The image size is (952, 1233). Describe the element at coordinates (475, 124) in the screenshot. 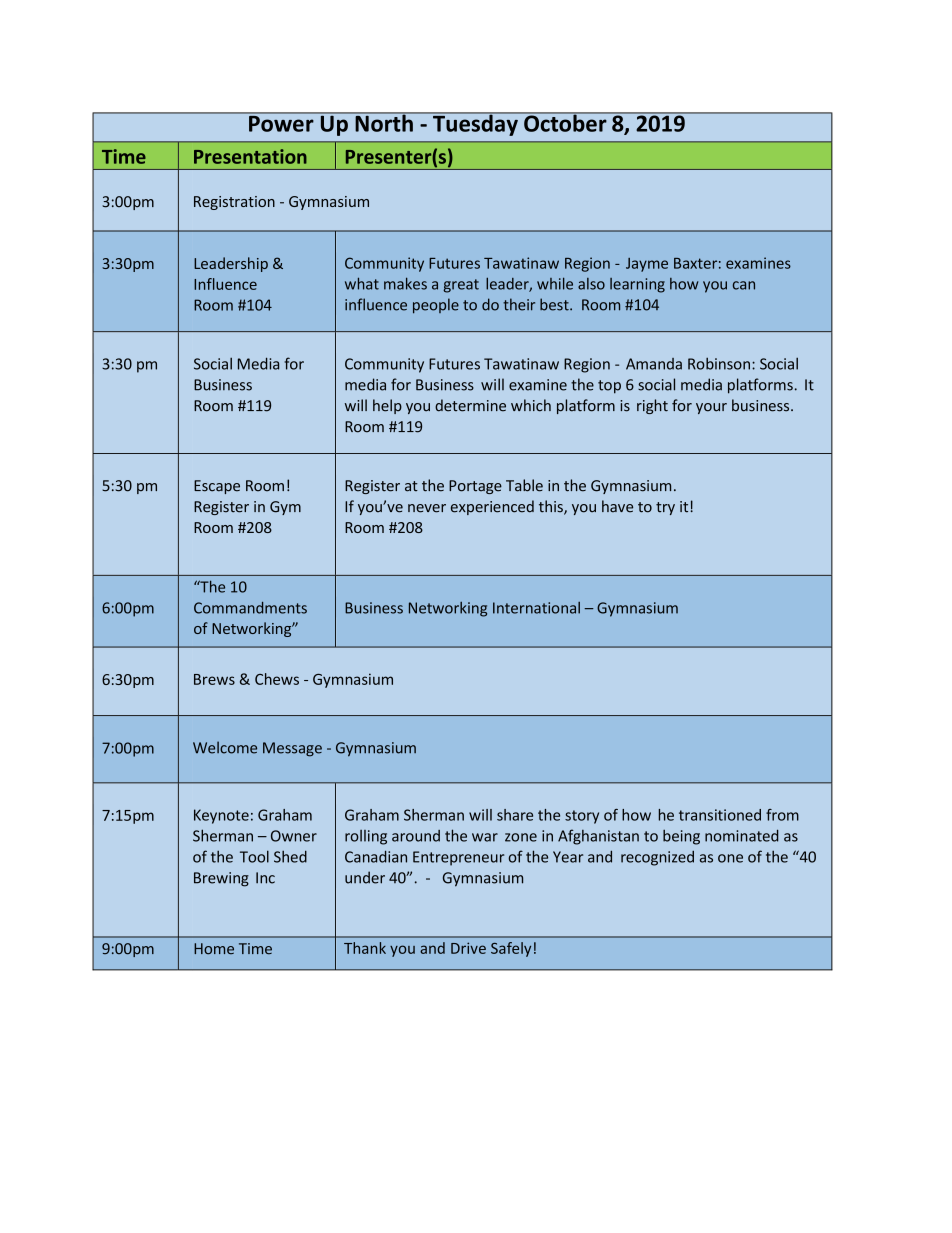

I see `Tuesday` at that location.
